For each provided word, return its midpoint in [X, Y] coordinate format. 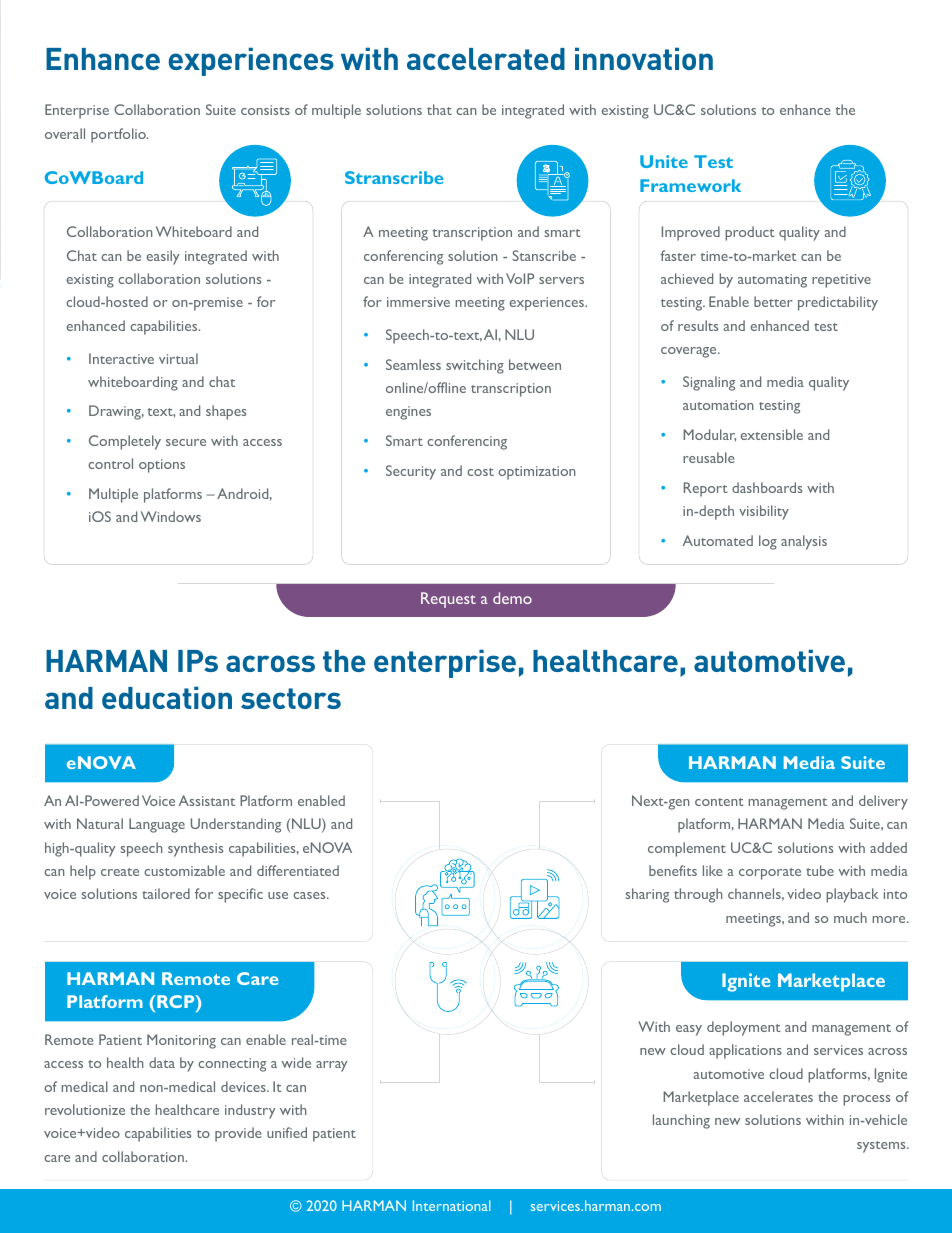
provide [238, 1134]
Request [448, 600]
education [167, 697]
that [439, 109]
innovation [644, 58]
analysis [804, 542]
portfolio [119, 135]
